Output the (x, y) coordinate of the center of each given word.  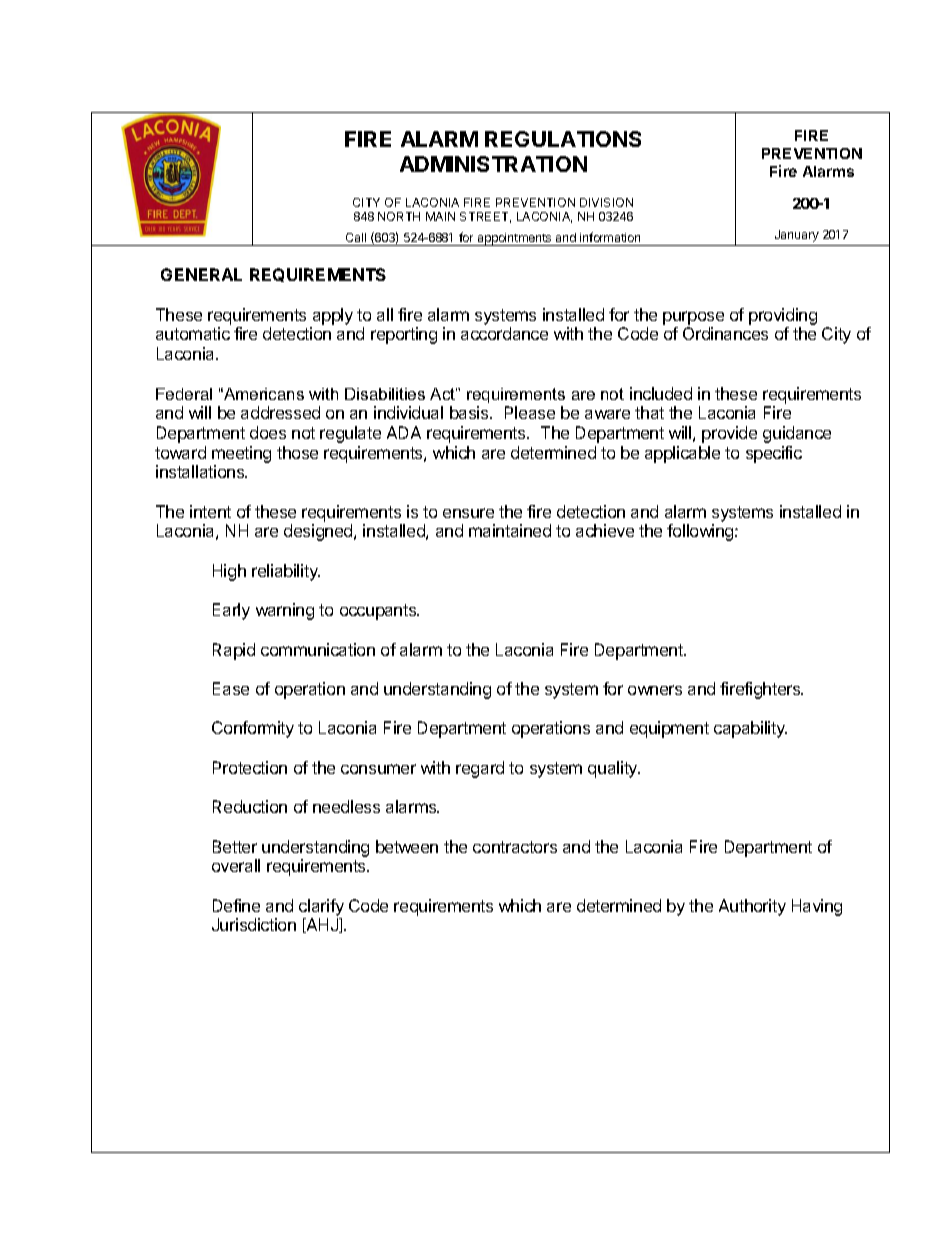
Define (236, 905)
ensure (468, 513)
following (701, 532)
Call (356, 237)
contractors (515, 847)
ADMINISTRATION (493, 164)
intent (210, 511)
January (797, 236)
